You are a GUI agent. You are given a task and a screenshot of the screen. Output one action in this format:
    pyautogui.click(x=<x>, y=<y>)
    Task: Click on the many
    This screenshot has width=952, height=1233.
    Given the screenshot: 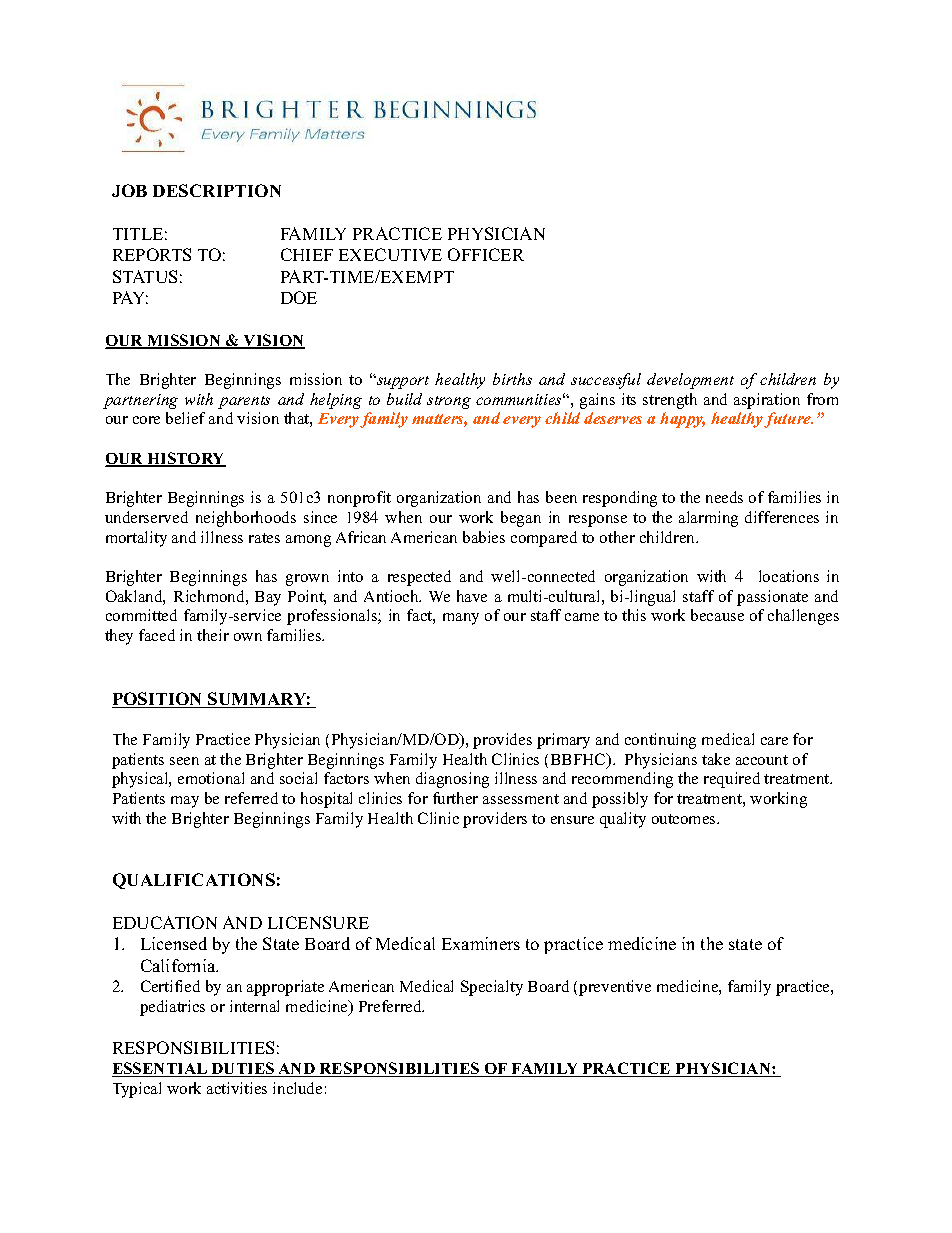 What is the action you would take?
    pyautogui.click(x=461, y=619)
